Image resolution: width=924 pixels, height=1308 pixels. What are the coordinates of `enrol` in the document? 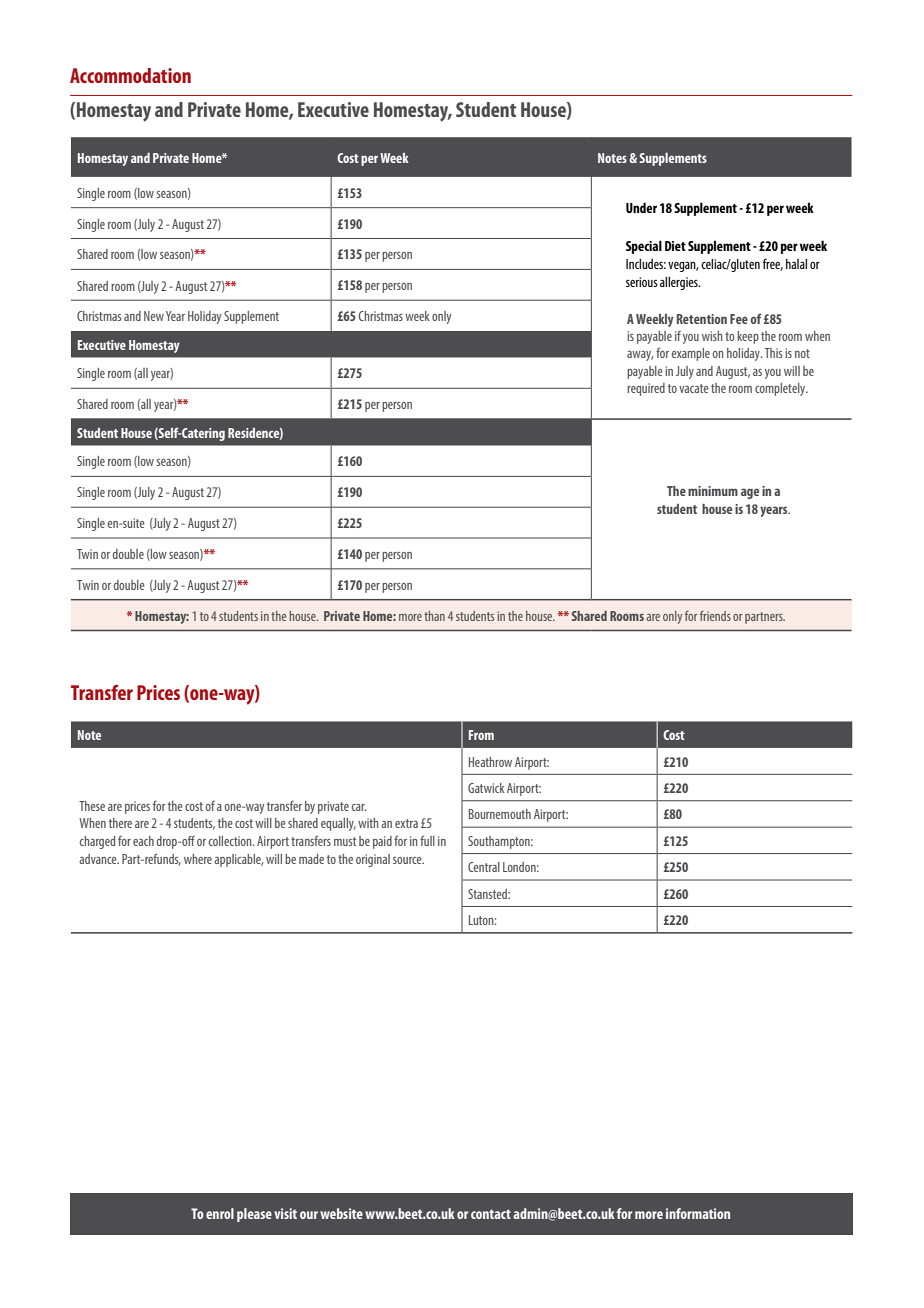 It's located at (220, 1213).
